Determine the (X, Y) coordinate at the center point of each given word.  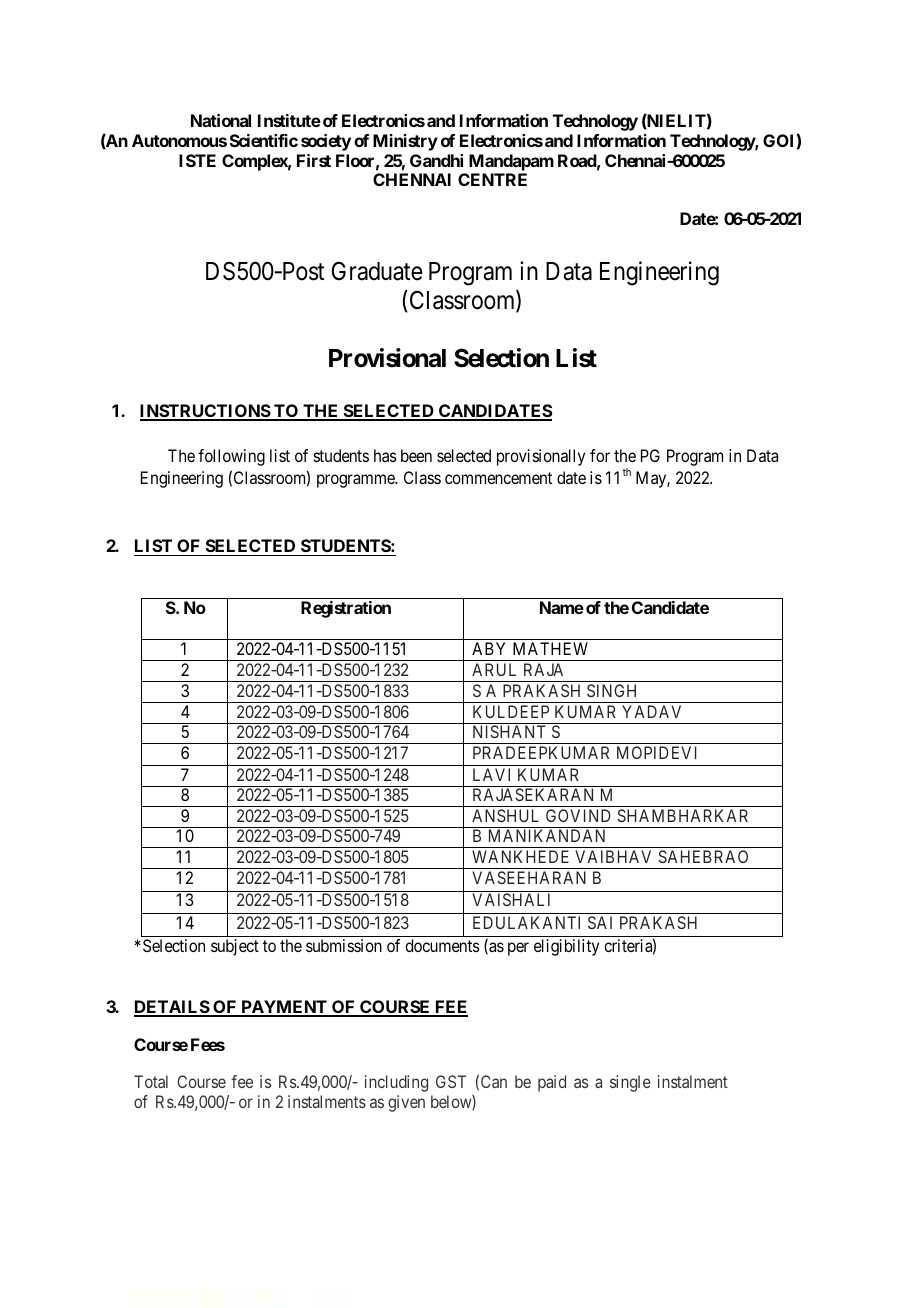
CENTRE (492, 179)
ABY (488, 648)
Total (151, 1081)
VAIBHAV (613, 856)
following (231, 457)
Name (562, 607)
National (221, 120)
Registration (346, 609)
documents (442, 945)
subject (235, 947)
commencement (498, 478)
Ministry (405, 142)
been (416, 455)
